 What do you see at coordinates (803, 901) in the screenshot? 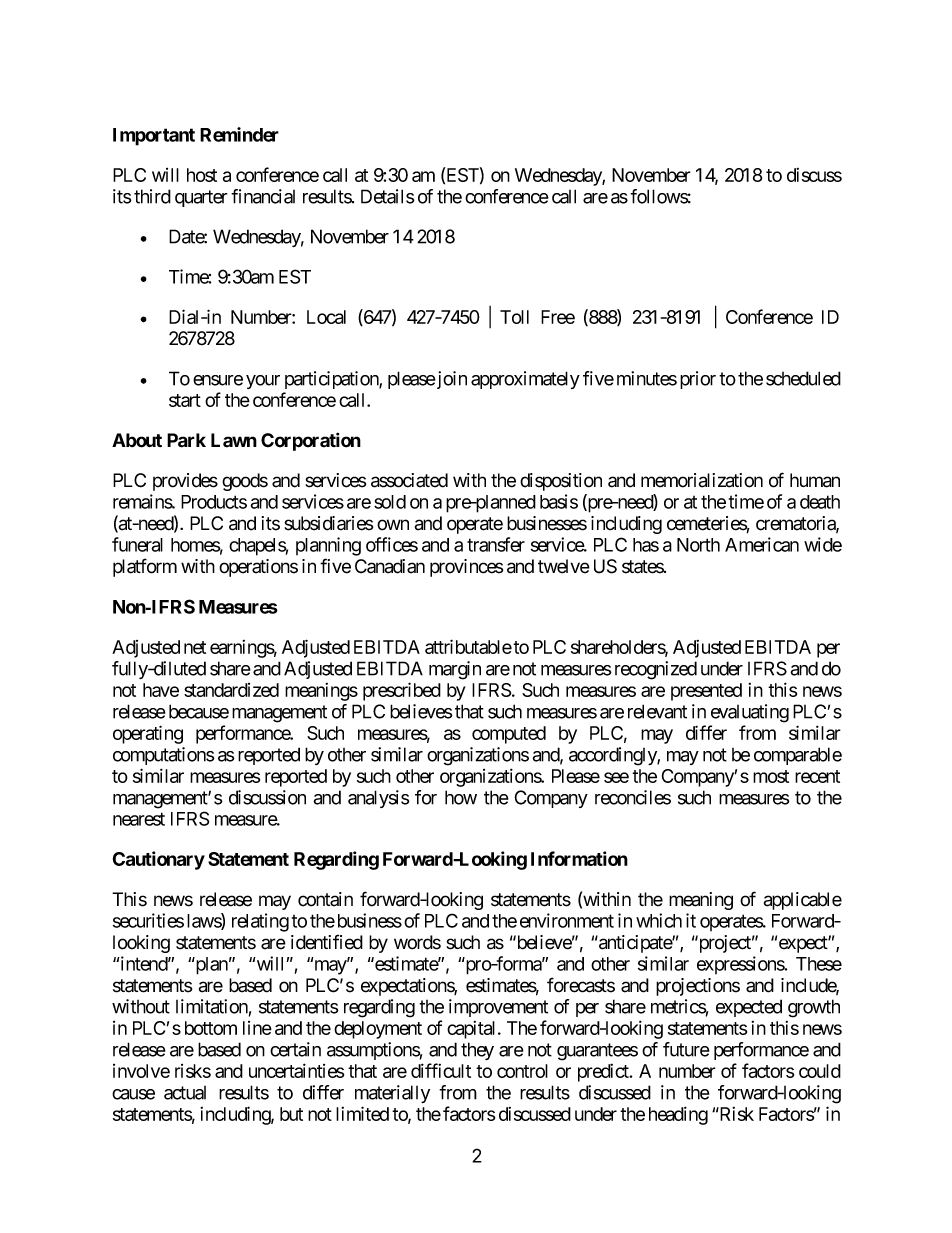
I see `applicable` at bounding box center [803, 901].
